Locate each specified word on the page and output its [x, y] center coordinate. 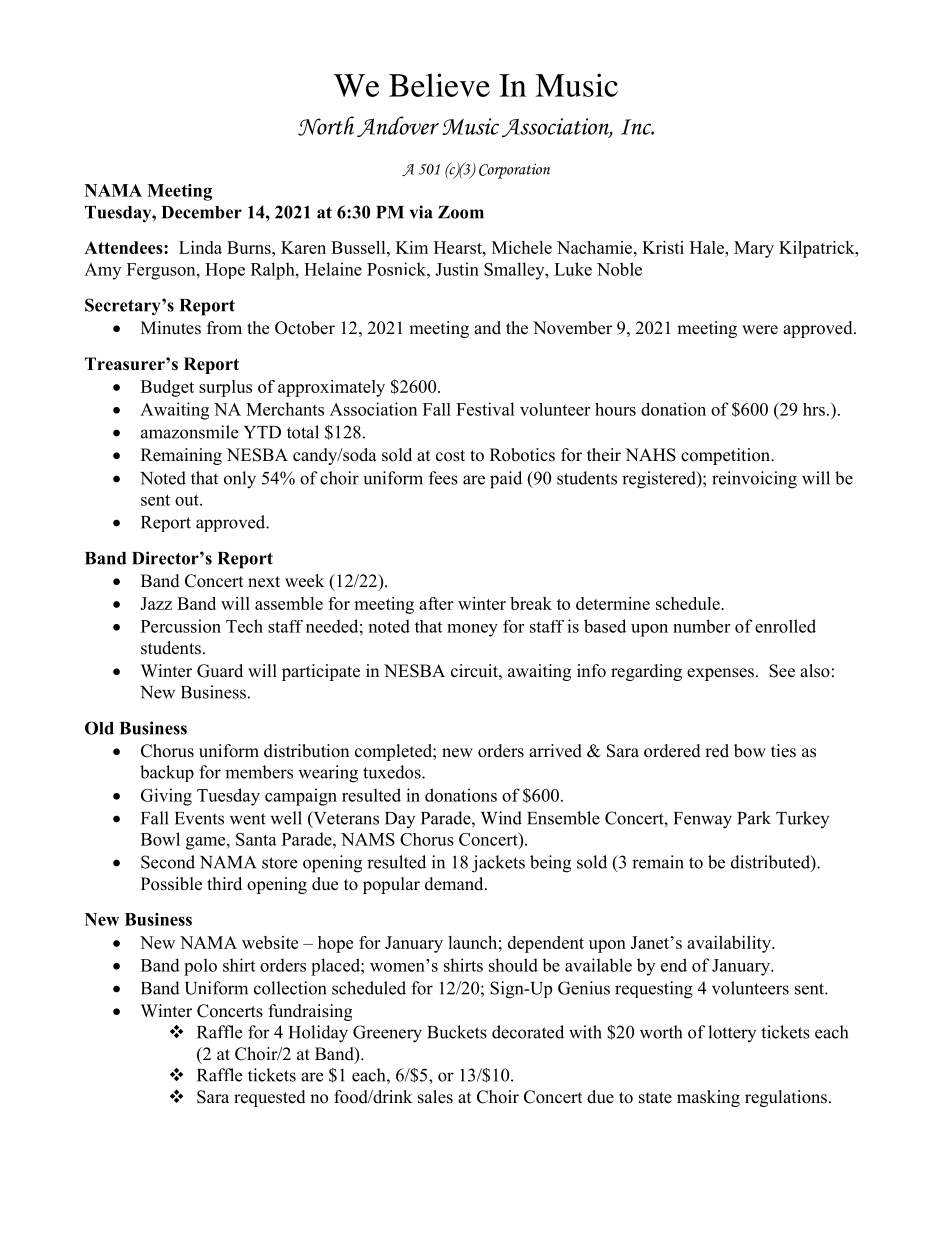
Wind [501, 818]
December [202, 212]
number [701, 626]
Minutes [171, 328]
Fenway [703, 820]
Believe [439, 85]
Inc [637, 127]
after [436, 603]
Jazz [156, 603]
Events [199, 818]
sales [435, 1097]
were [760, 330]
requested [270, 1098]
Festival [485, 409]
